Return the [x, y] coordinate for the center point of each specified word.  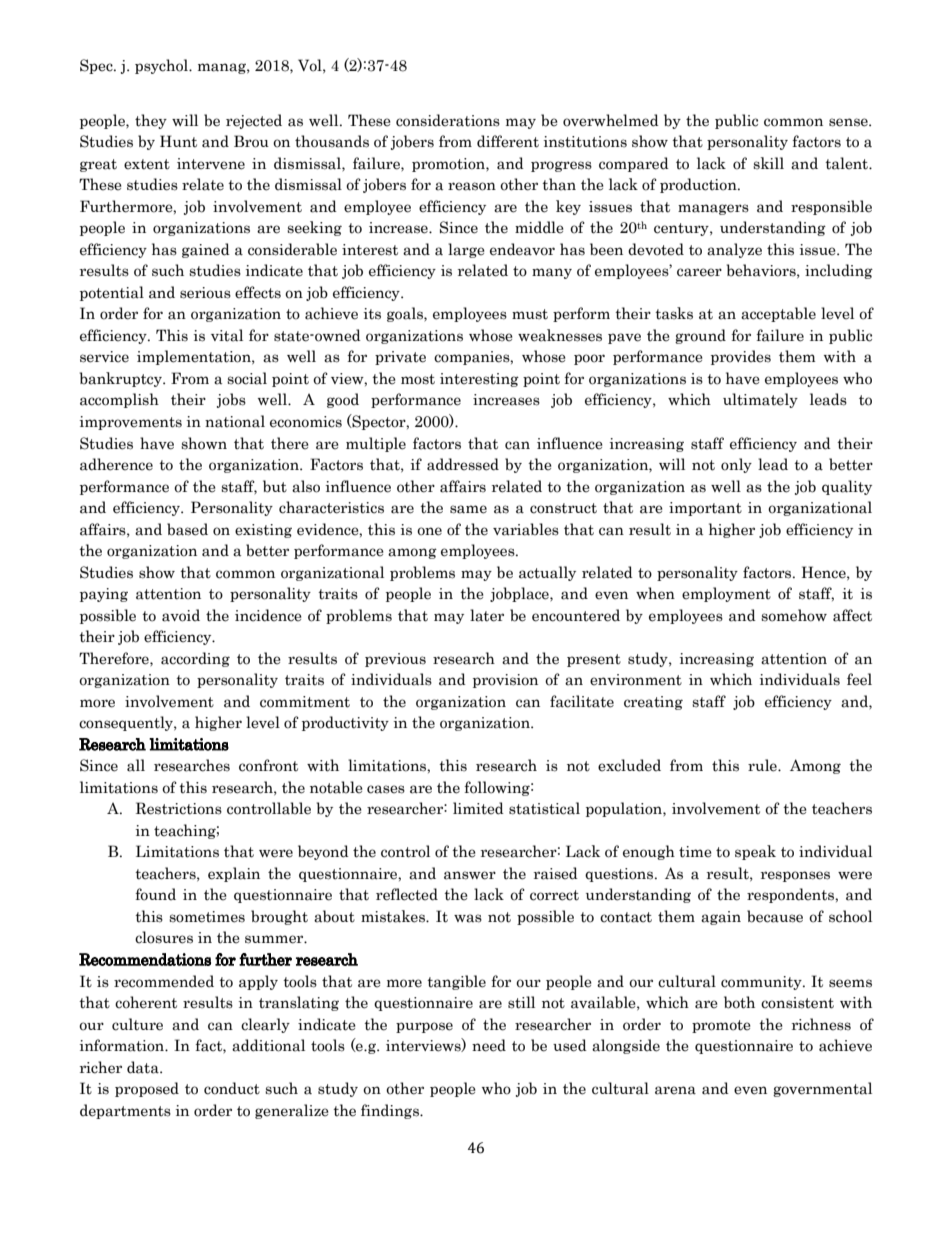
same [468, 509]
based [187, 529]
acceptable [778, 314]
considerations [448, 120]
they [151, 121]
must [530, 314]
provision [505, 681]
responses [795, 876]
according [195, 659]
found [155, 894]
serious [205, 293]
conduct [232, 1088]
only [736, 465]
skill [768, 163]
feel [859, 679]
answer [470, 875]
